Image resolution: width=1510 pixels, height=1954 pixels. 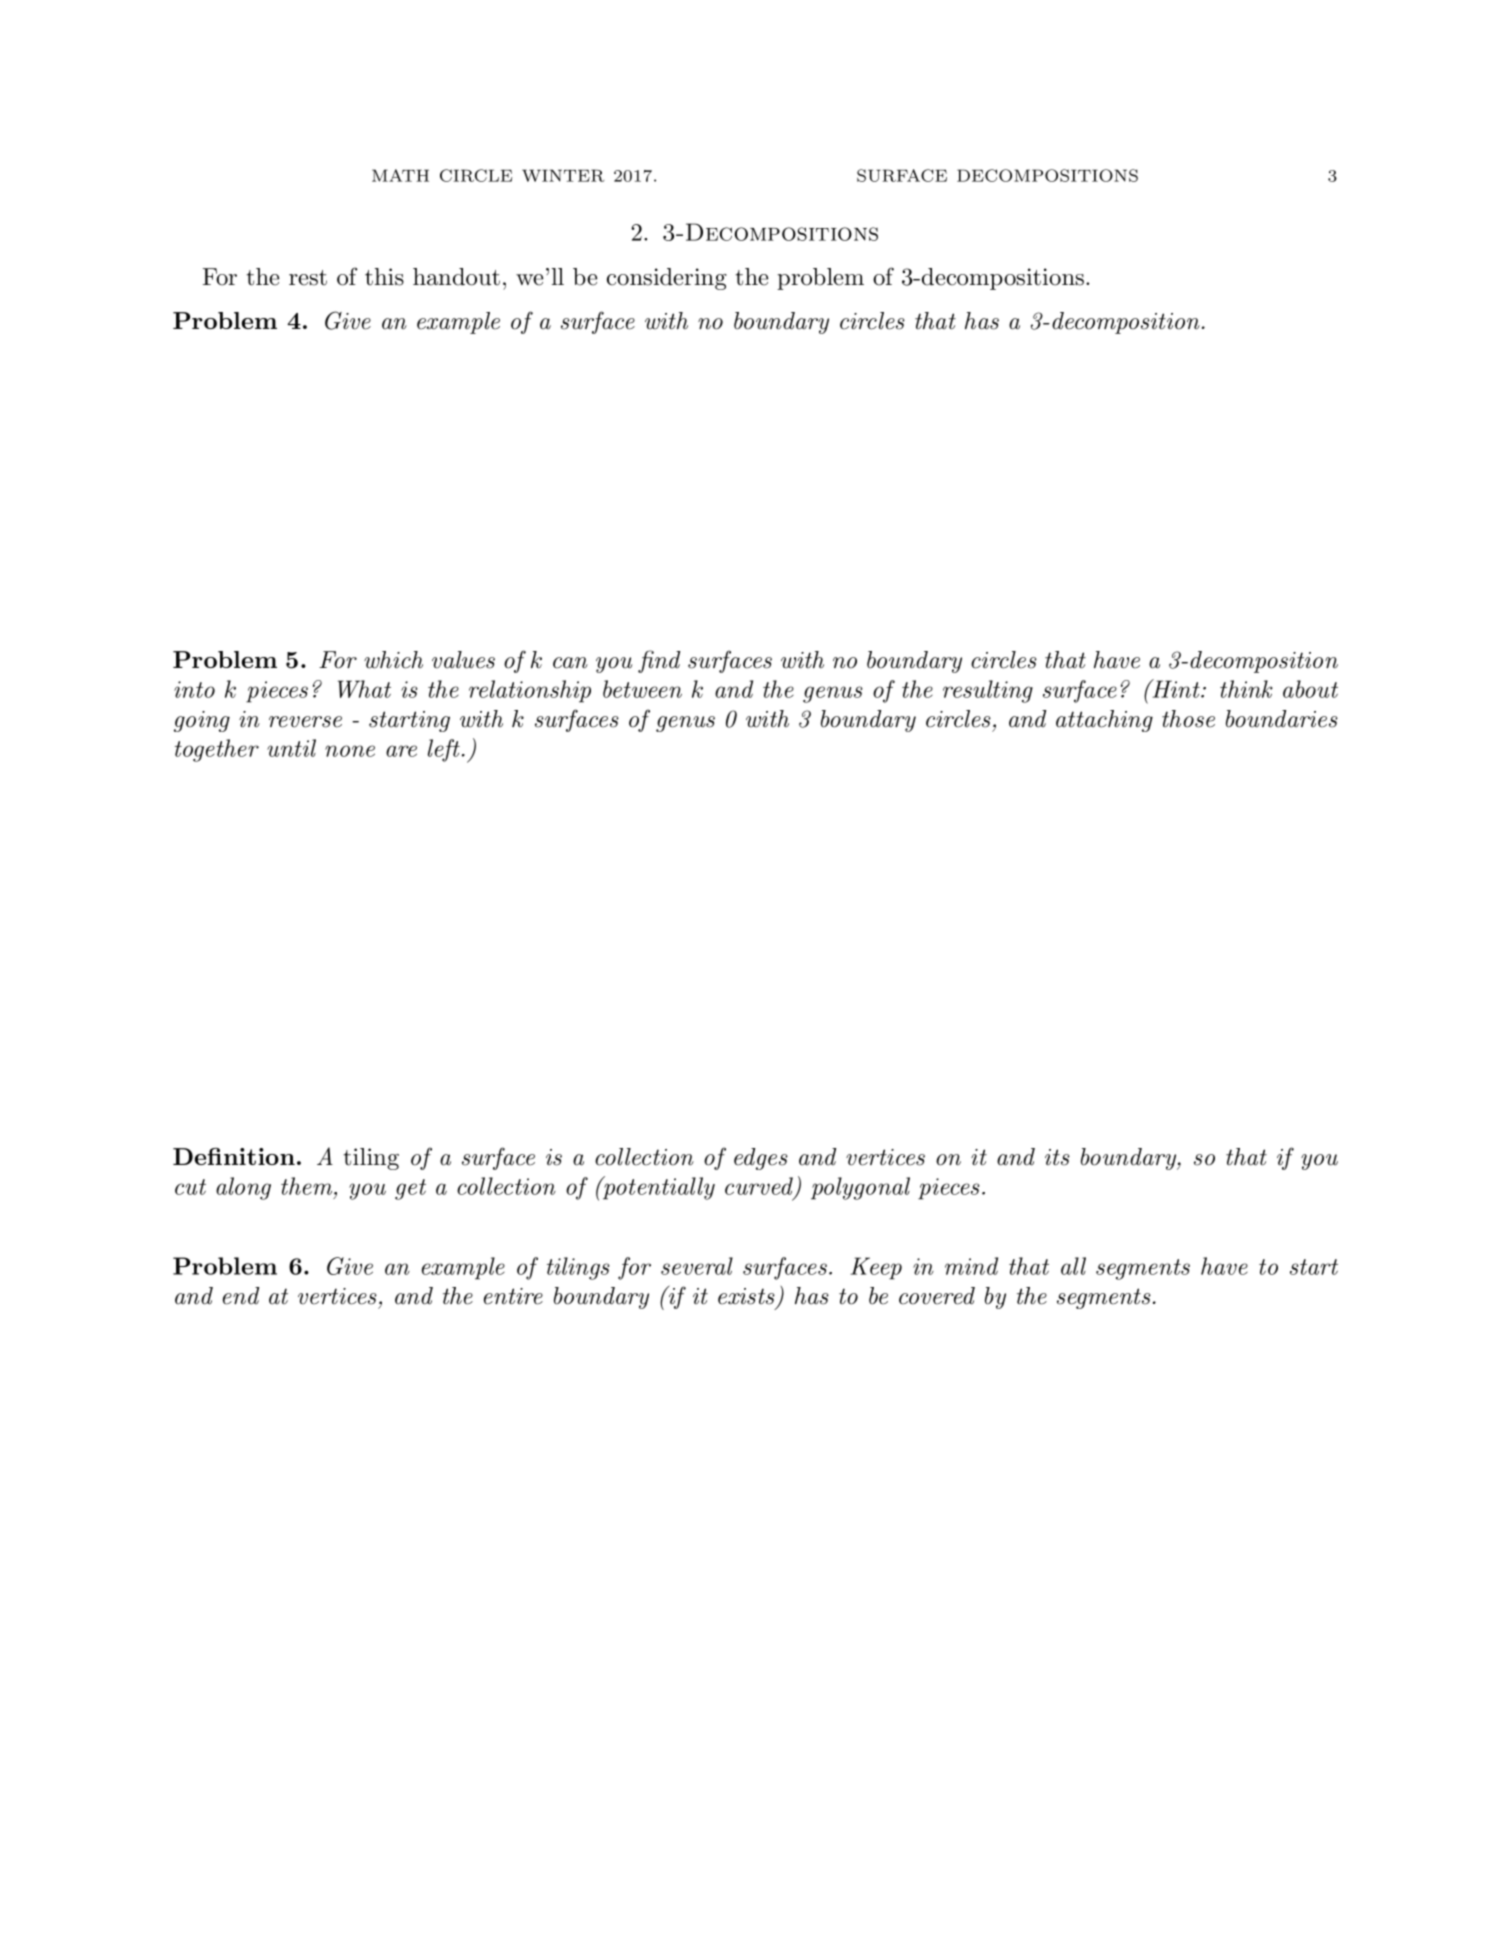 I want to click on find, so click(x=659, y=661).
